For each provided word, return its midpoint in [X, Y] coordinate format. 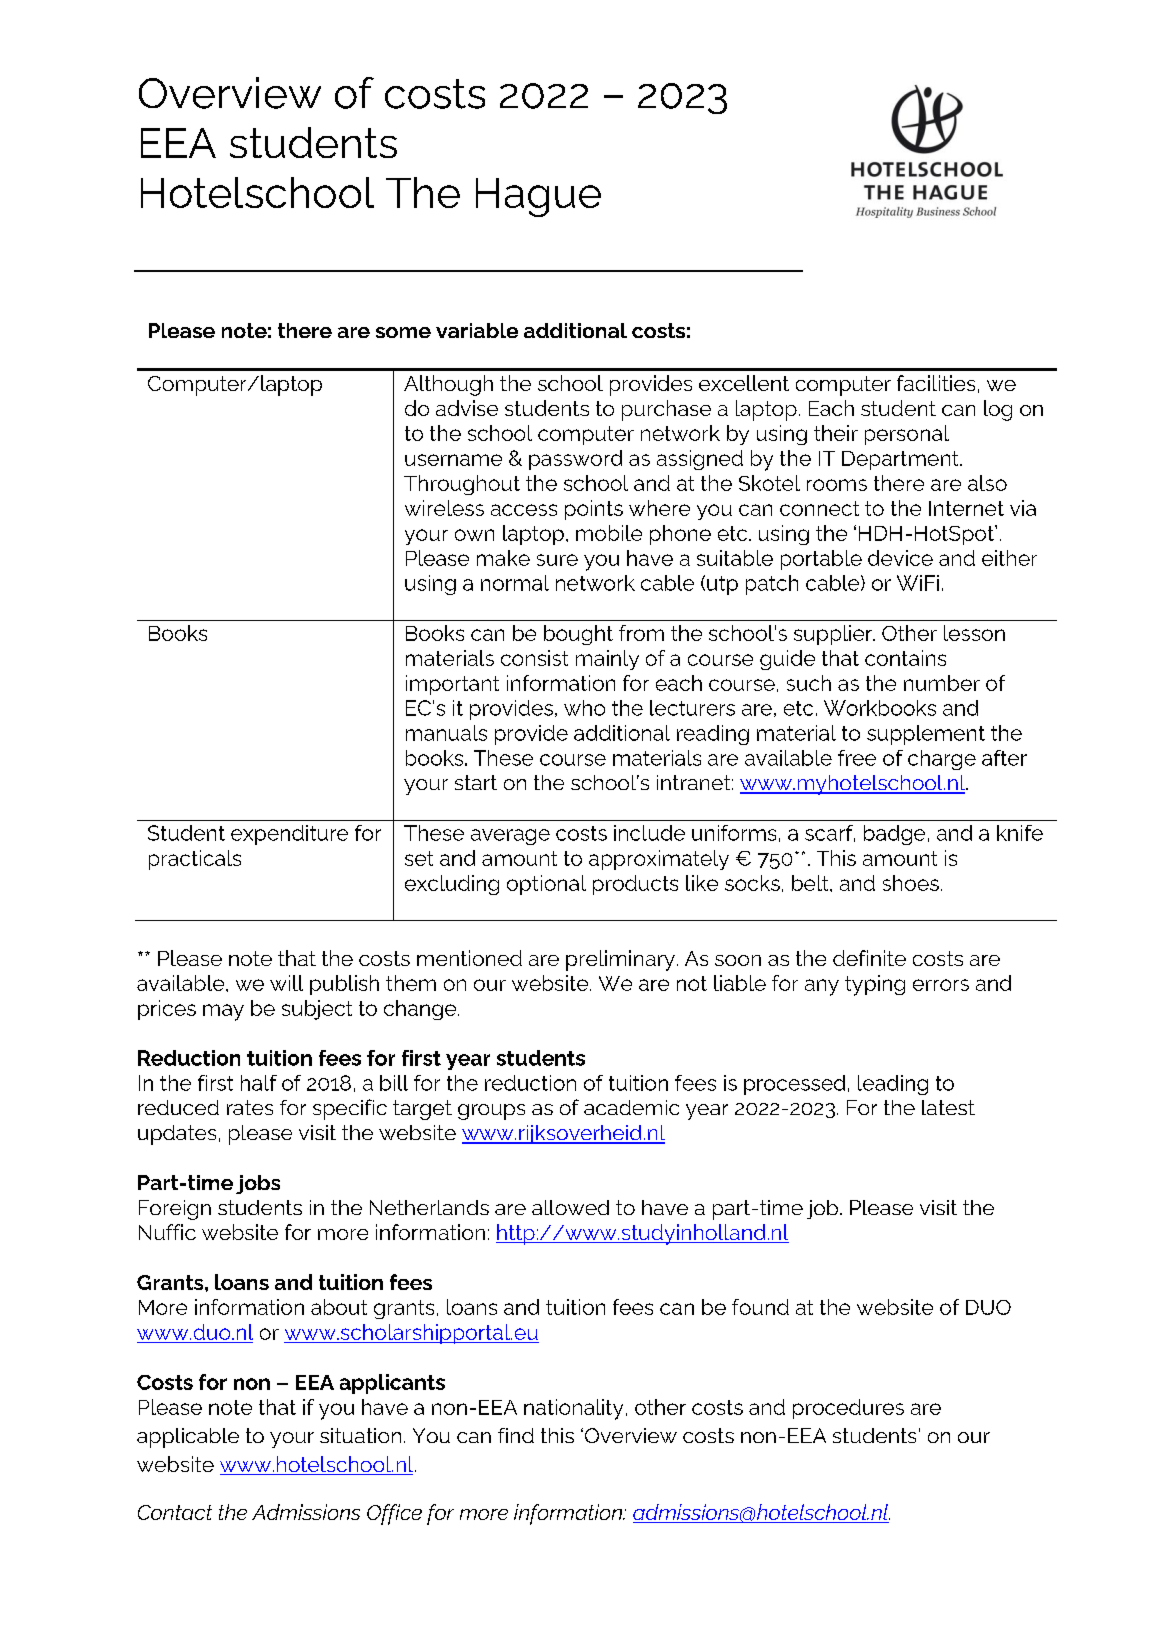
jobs [258, 1184]
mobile [609, 533]
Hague [538, 197]
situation [360, 1435]
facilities [936, 383]
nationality [573, 1409]
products [635, 885]
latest [948, 1107]
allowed [570, 1207]
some [403, 332]
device [900, 558]
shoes [911, 883]
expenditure [289, 835]
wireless [444, 508]
